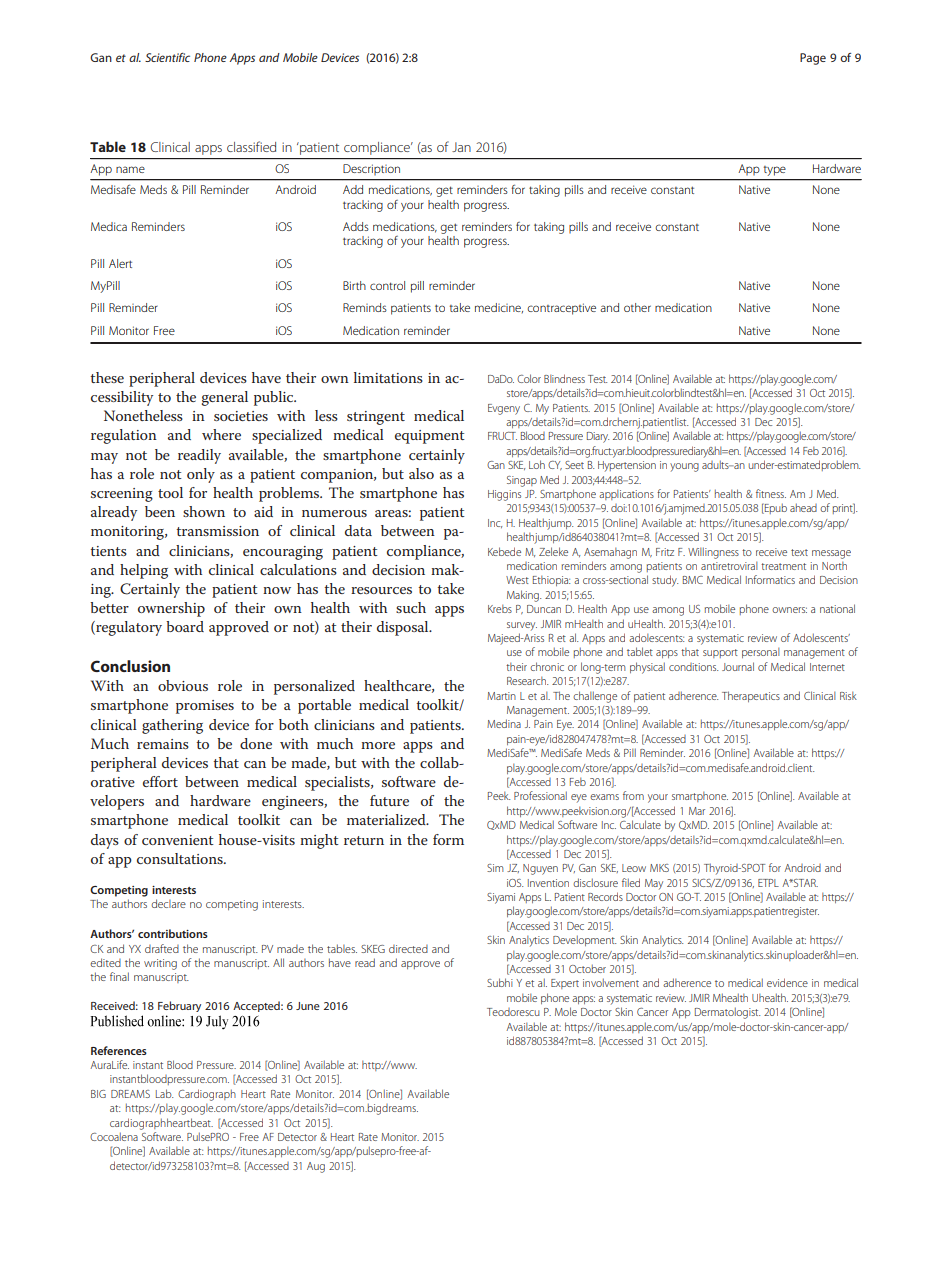 The width and height of the screenshot is (952, 1265). I want to click on Aug, so click(316, 1167).
